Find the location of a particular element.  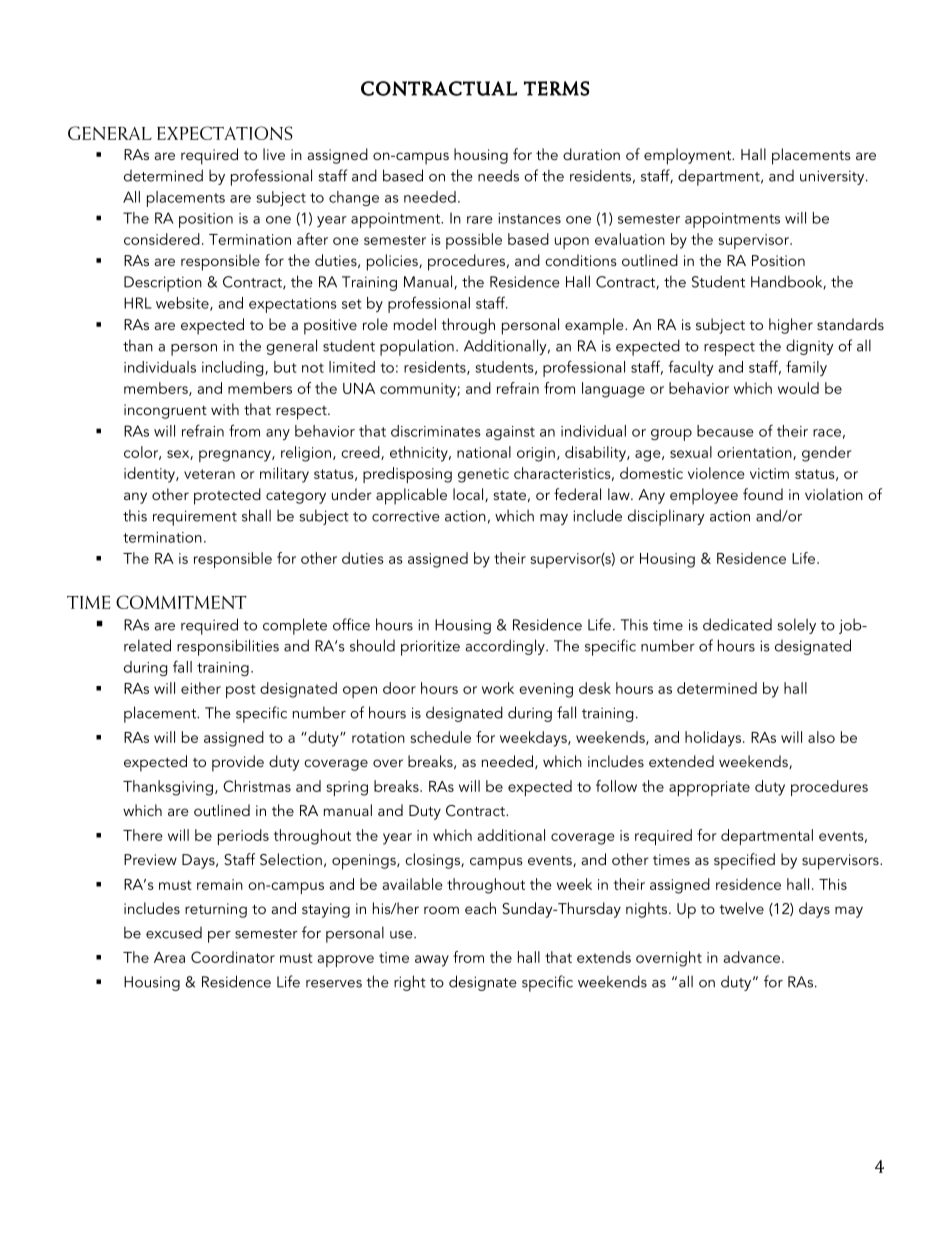

schedule is located at coordinates (440, 737).
